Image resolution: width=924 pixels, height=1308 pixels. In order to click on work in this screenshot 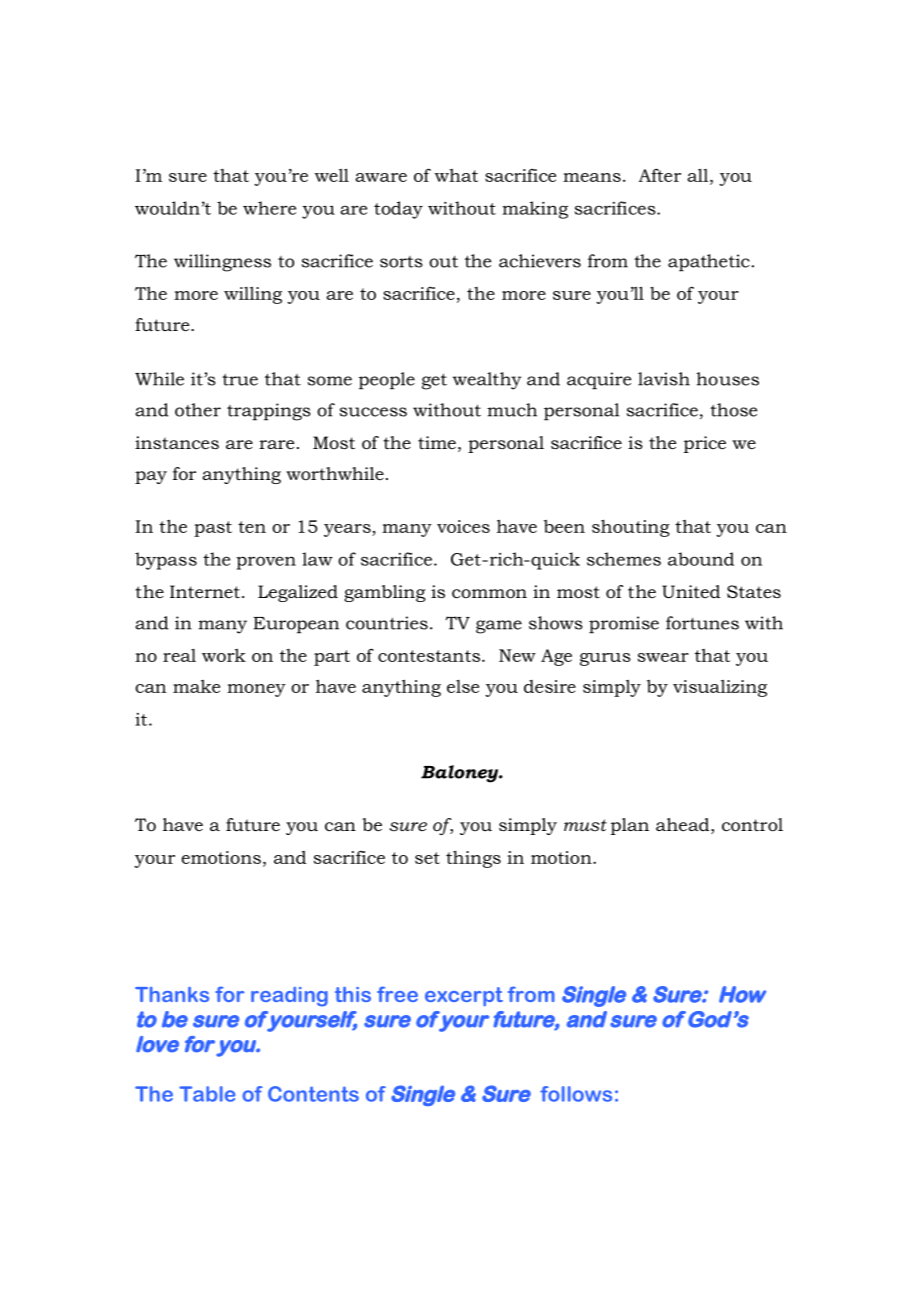, I will do `click(224, 655)`.
